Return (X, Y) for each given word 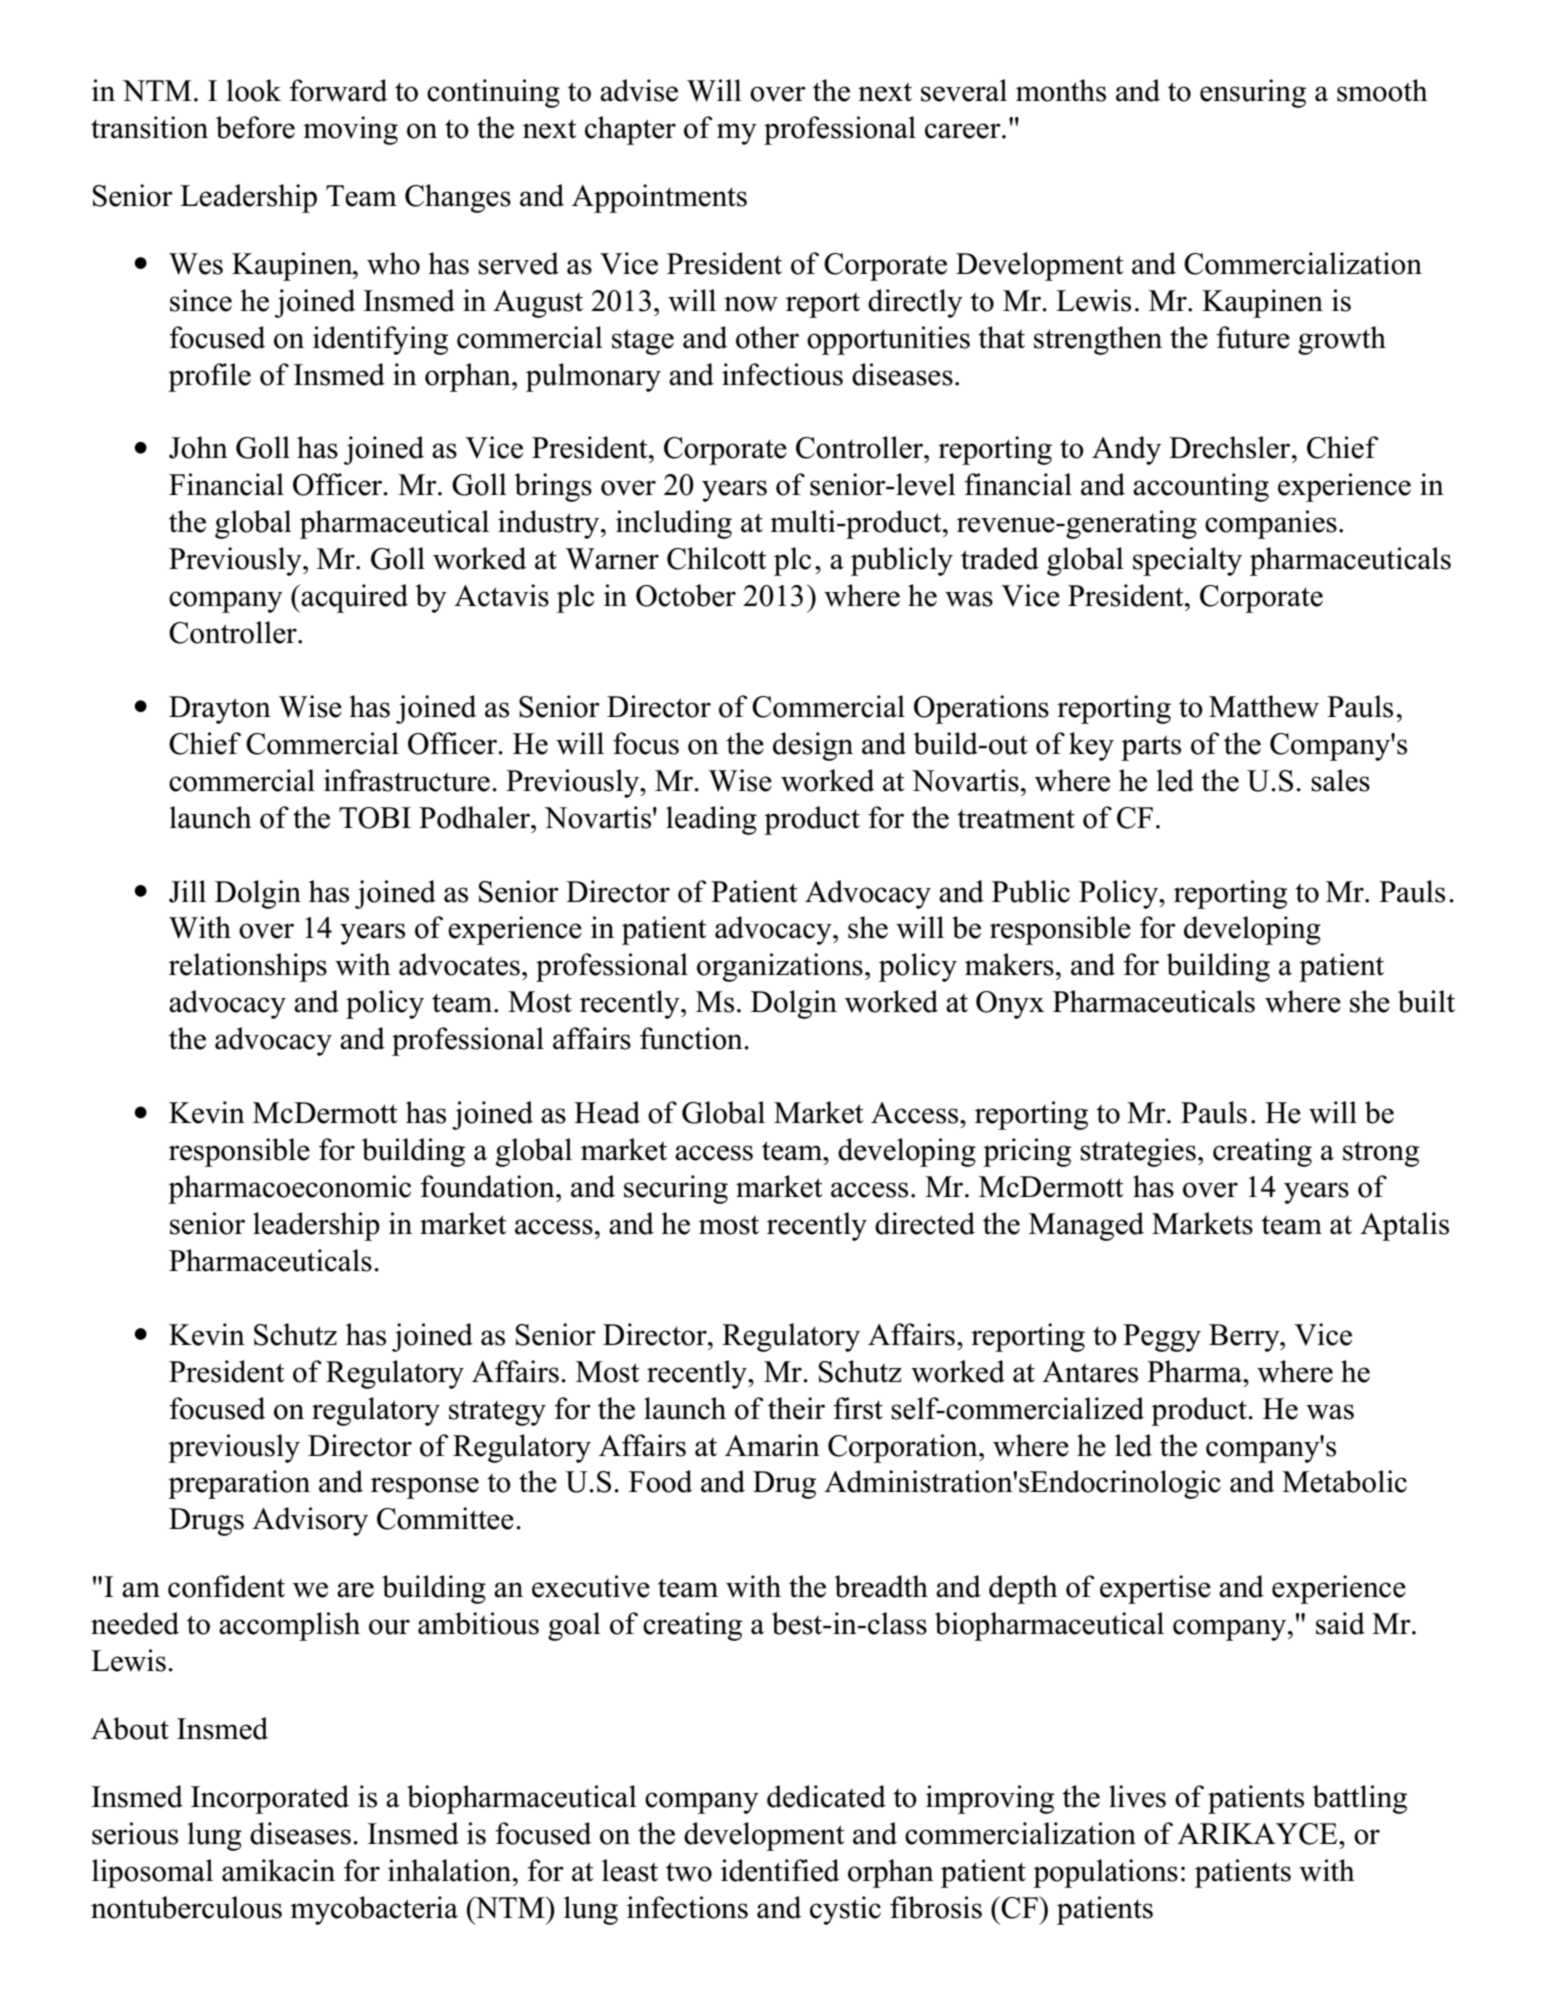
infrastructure (407, 780)
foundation (488, 1186)
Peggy (1162, 1338)
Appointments (659, 198)
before (255, 127)
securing (676, 1189)
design (813, 746)
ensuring (1253, 93)
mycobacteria (374, 1910)
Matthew (1264, 706)
